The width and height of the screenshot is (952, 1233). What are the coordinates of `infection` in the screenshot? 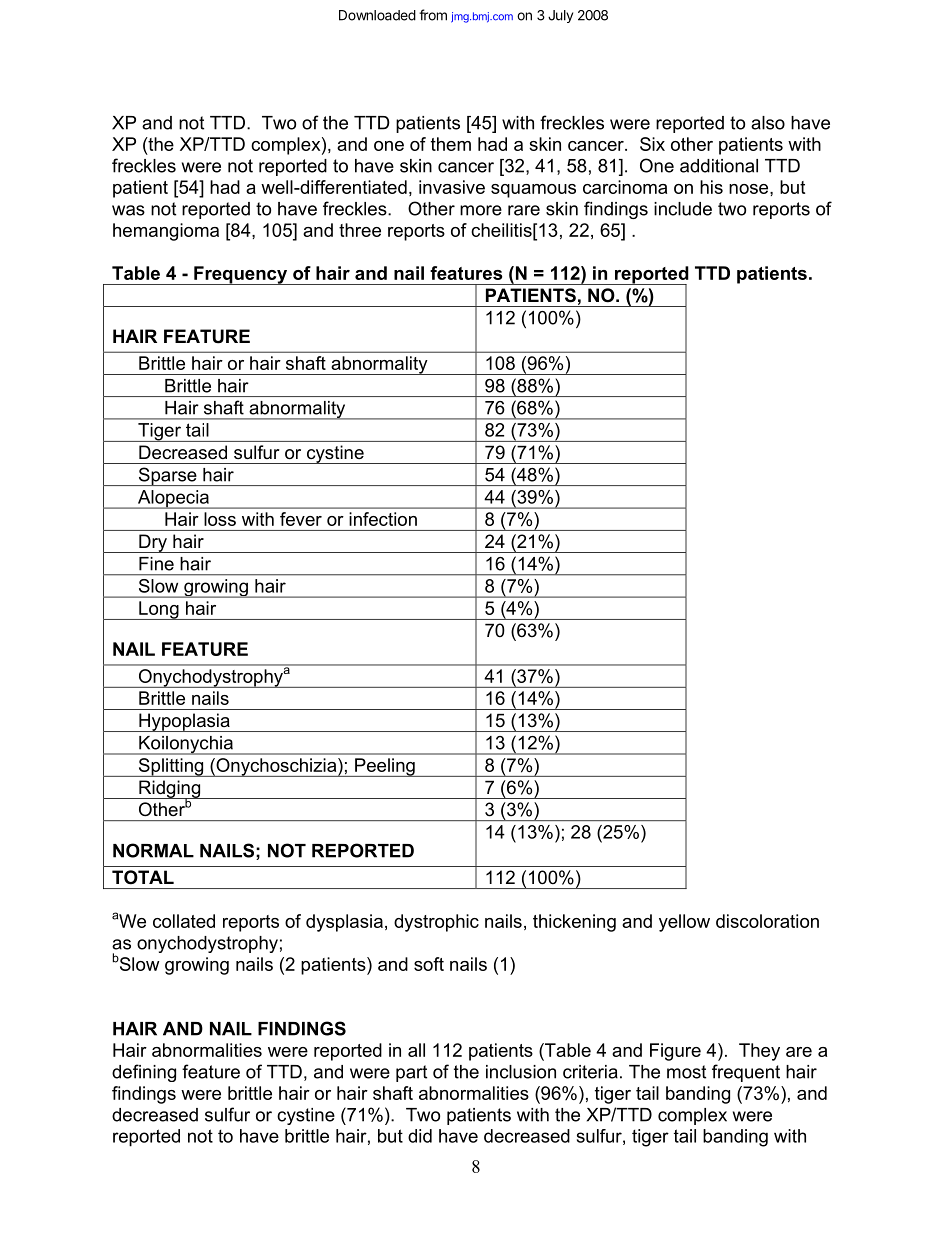 It's located at (383, 519).
